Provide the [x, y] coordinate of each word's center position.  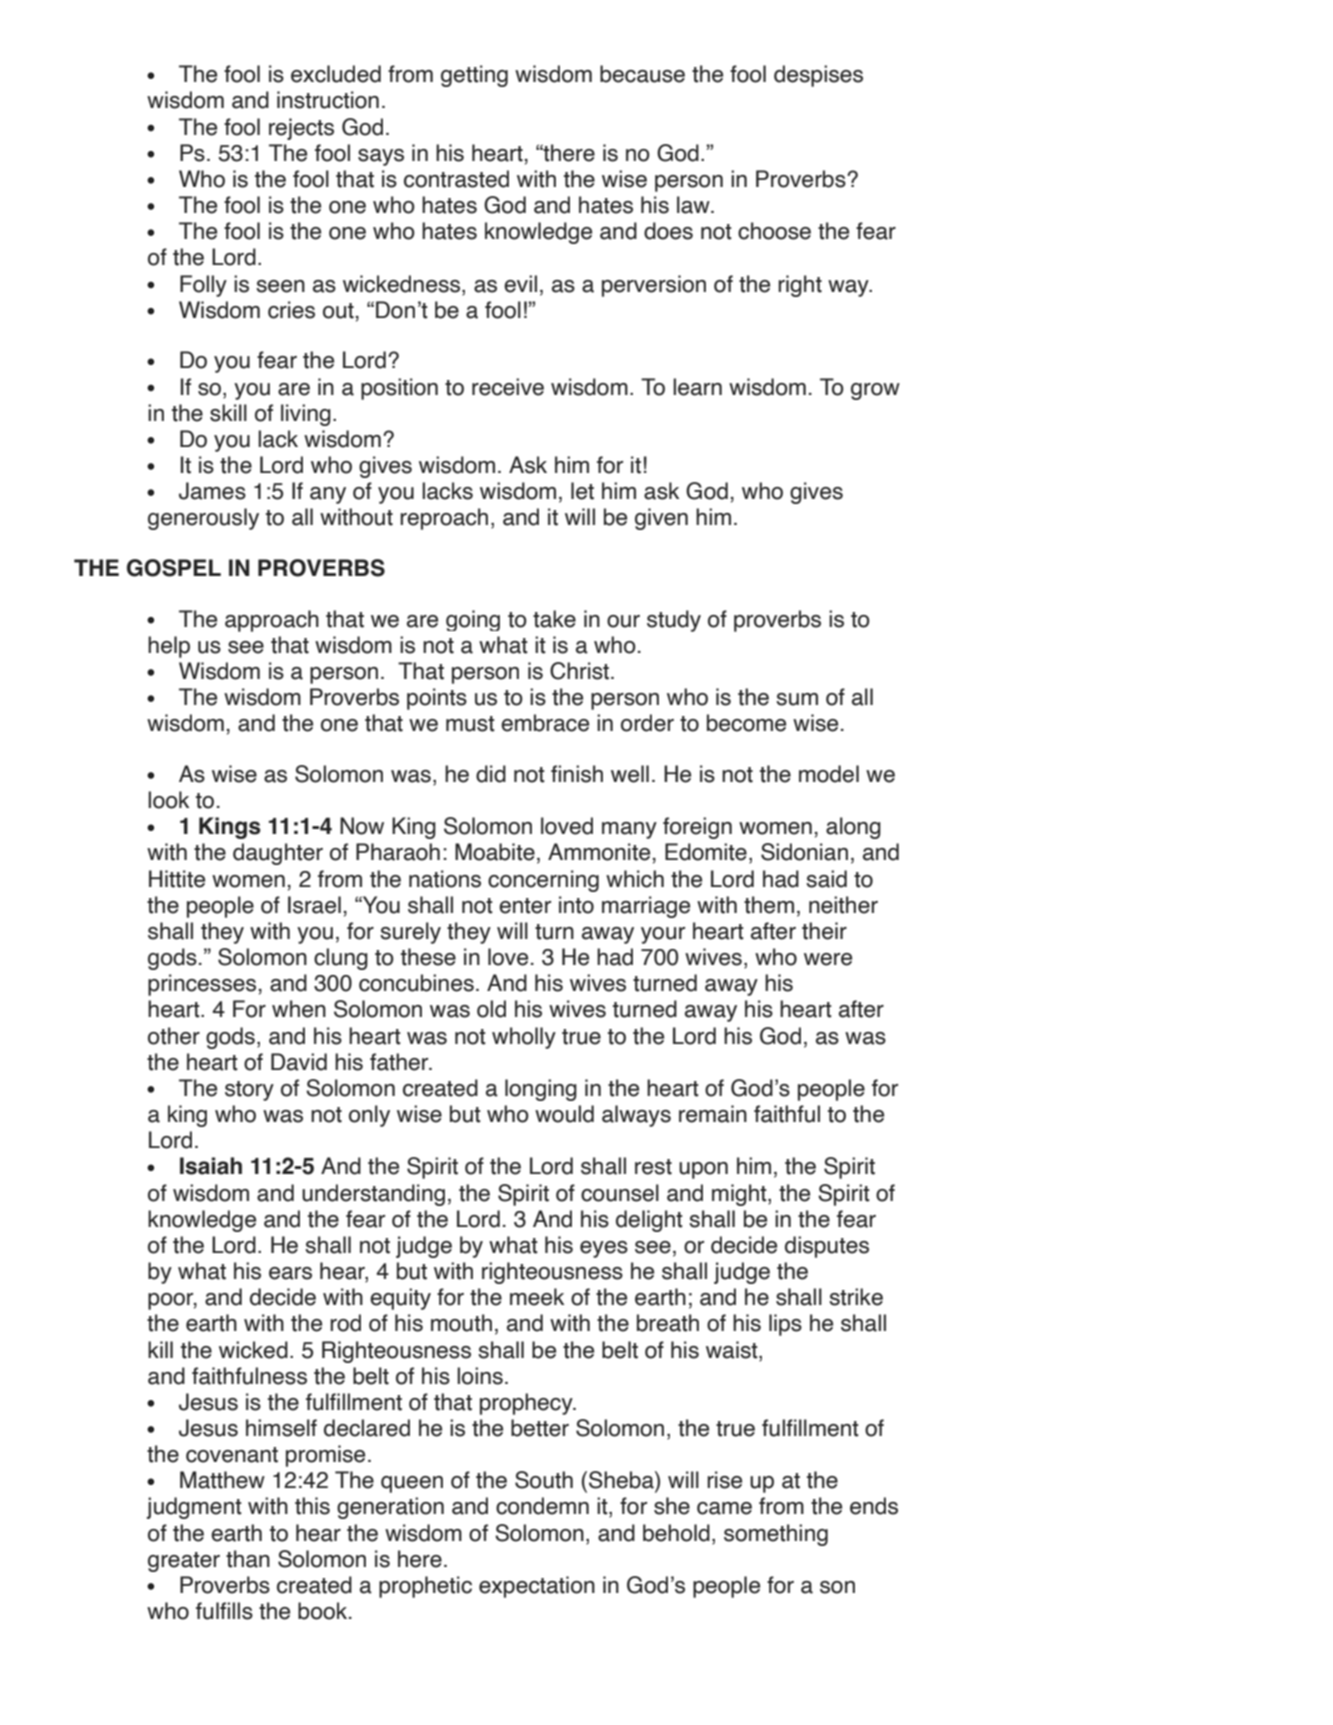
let [582, 491]
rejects [301, 129]
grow [875, 391]
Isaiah [211, 1166]
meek [537, 1297]
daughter [278, 854]
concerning [543, 881]
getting [474, 76]
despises [818, 76]
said [826, 879]
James [212, 491]
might [740, 1195]
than [248, 1559]
